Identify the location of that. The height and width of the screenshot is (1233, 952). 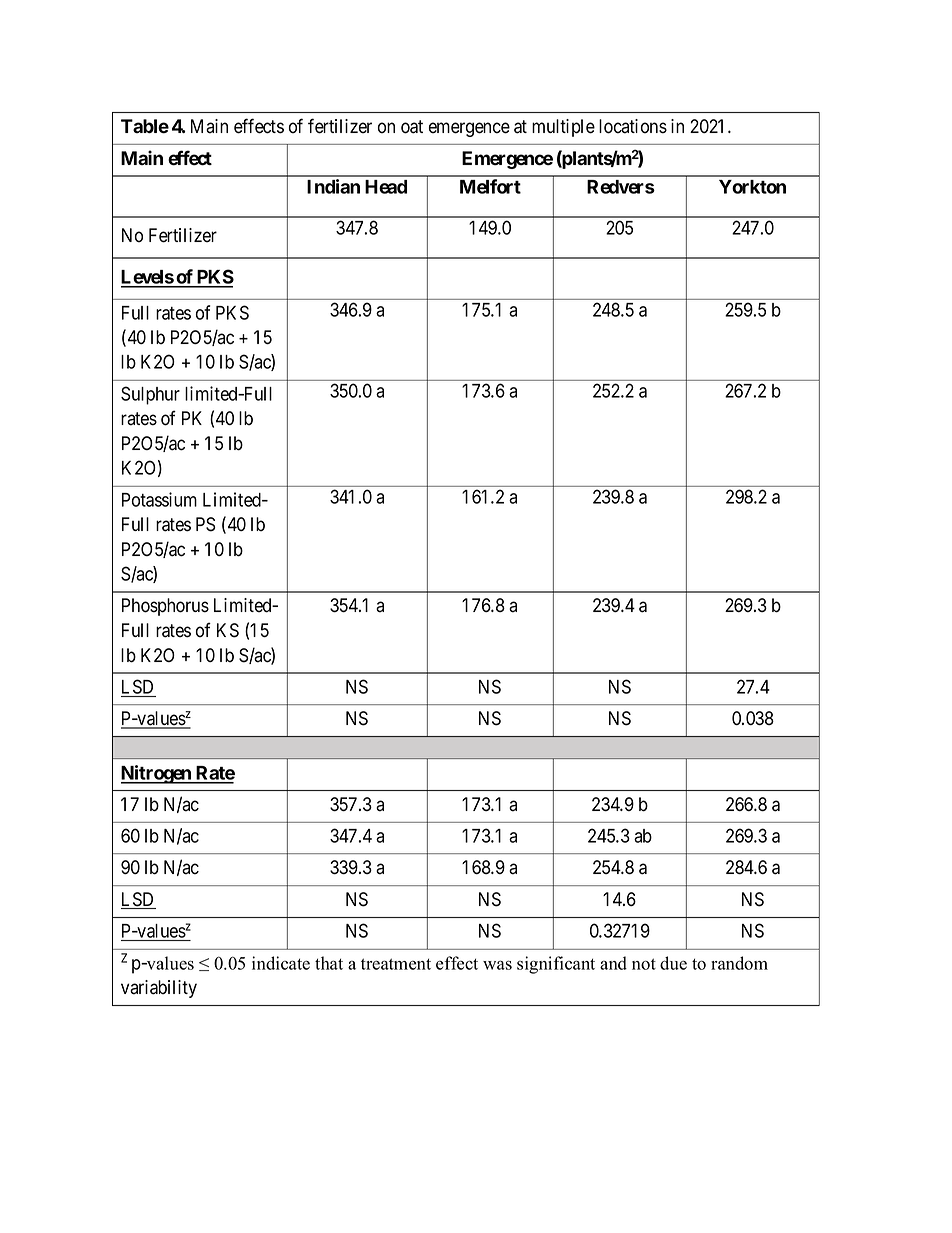
(329, 963).
